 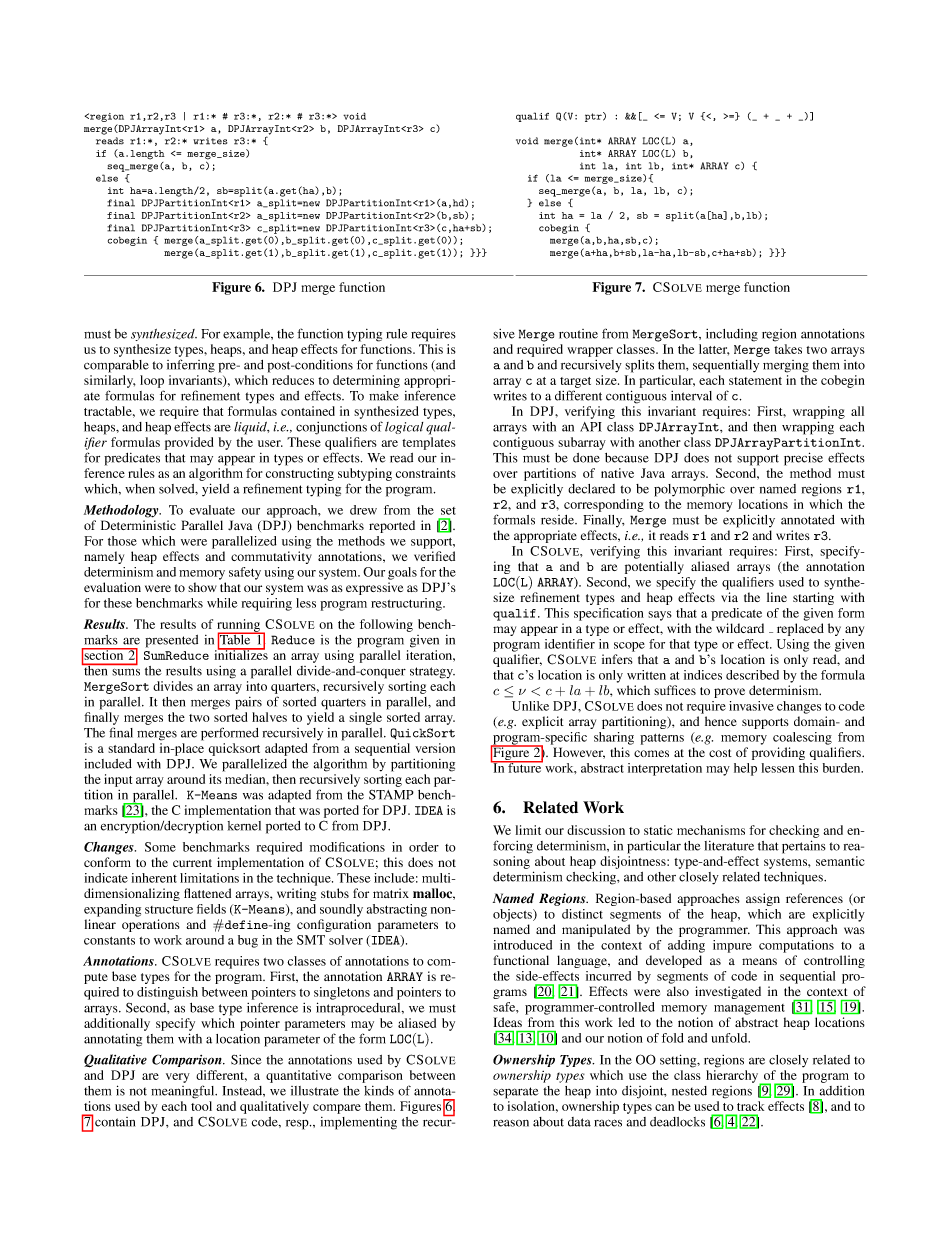 What do you see at coordinates (201, 1106) in the screenshot?
I see `tool` at bounding box center [201, 1106].
